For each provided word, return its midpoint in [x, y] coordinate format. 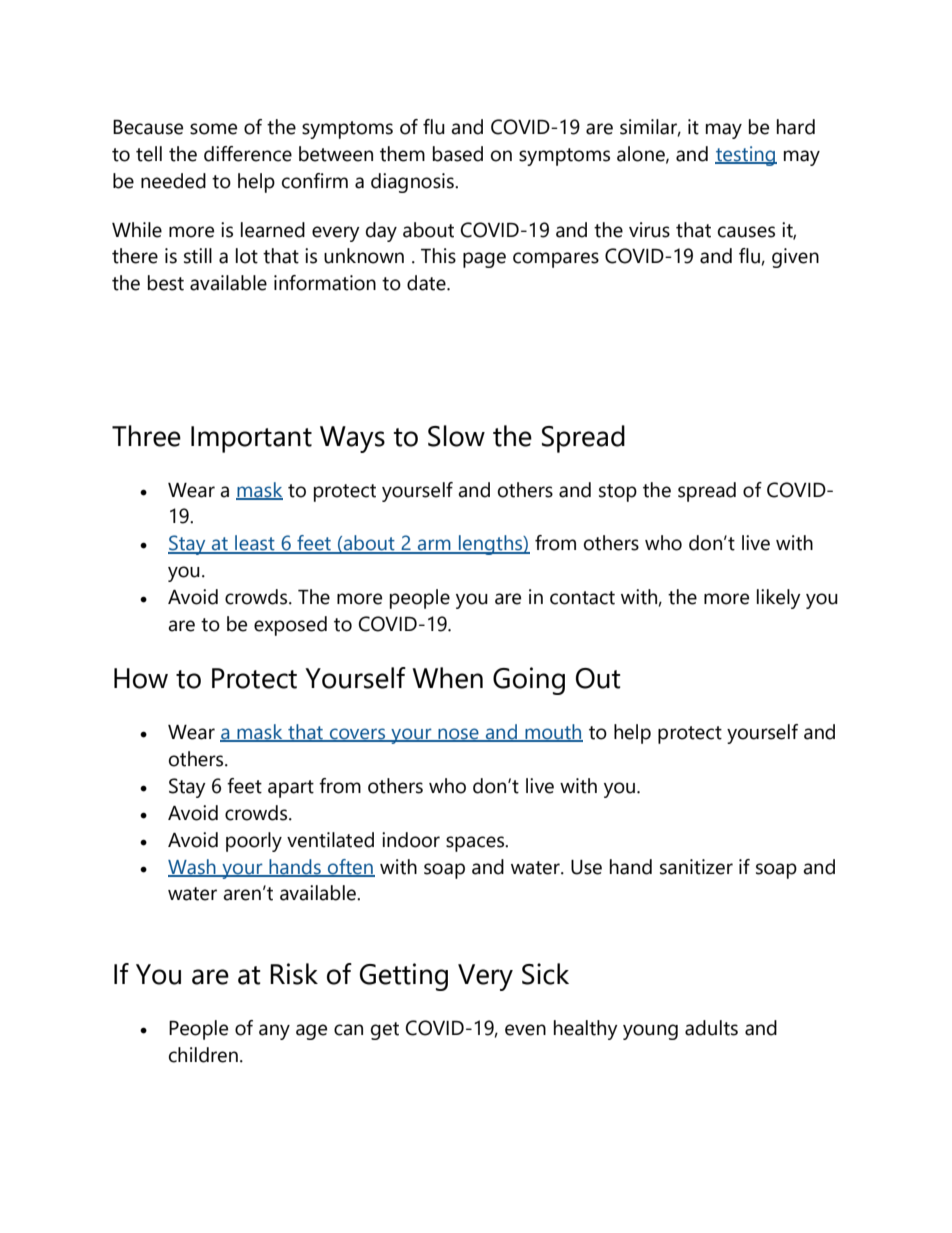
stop [618, 493]
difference [248, 154]
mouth [553, 733]
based [458, 154]
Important [251, 439]
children [203, 1055]
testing [746, 156]
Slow [456, 436]
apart [291, 789]
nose [458, 735]
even [525, 1030]
